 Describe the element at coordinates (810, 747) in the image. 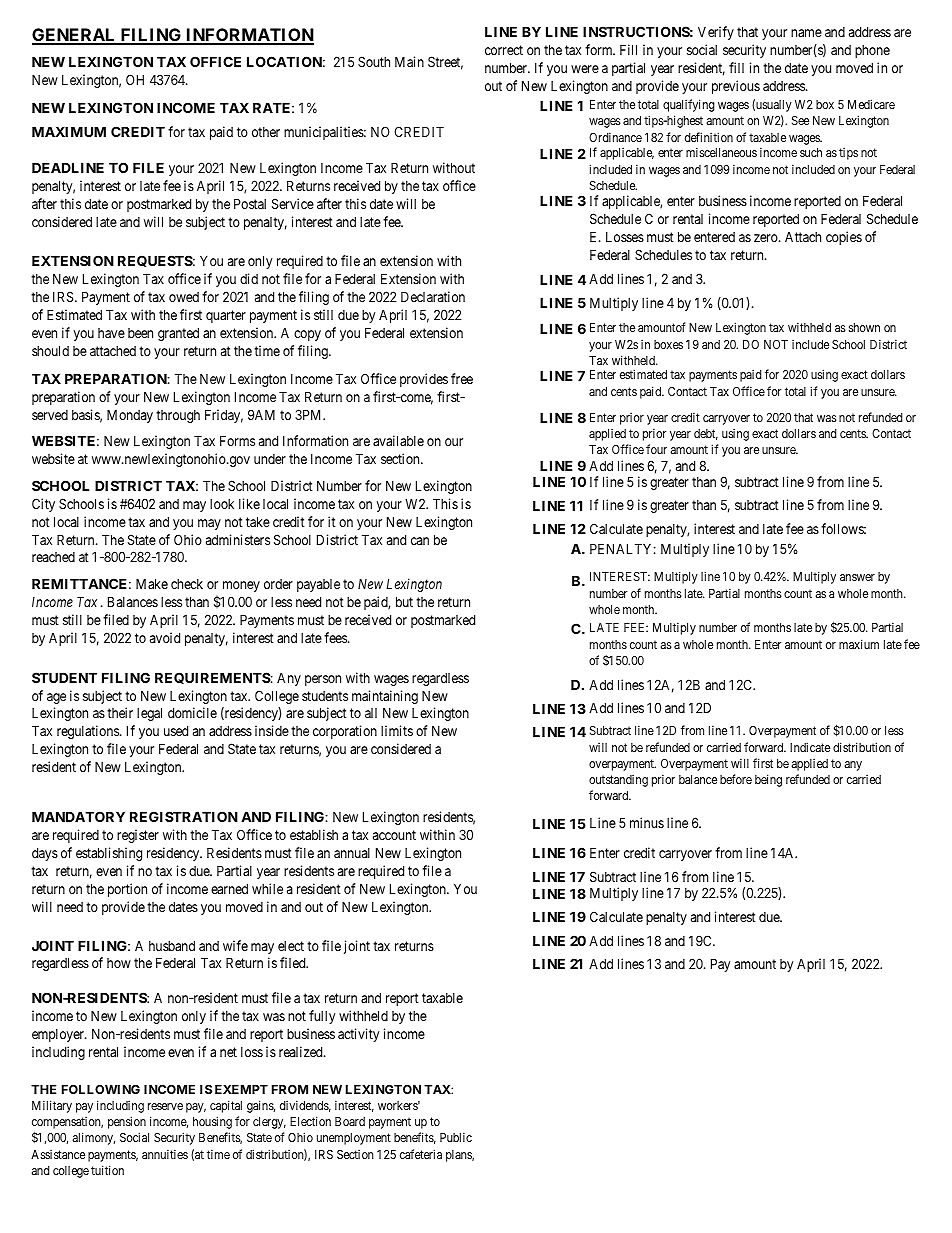

I see `Indicate` at that location.
